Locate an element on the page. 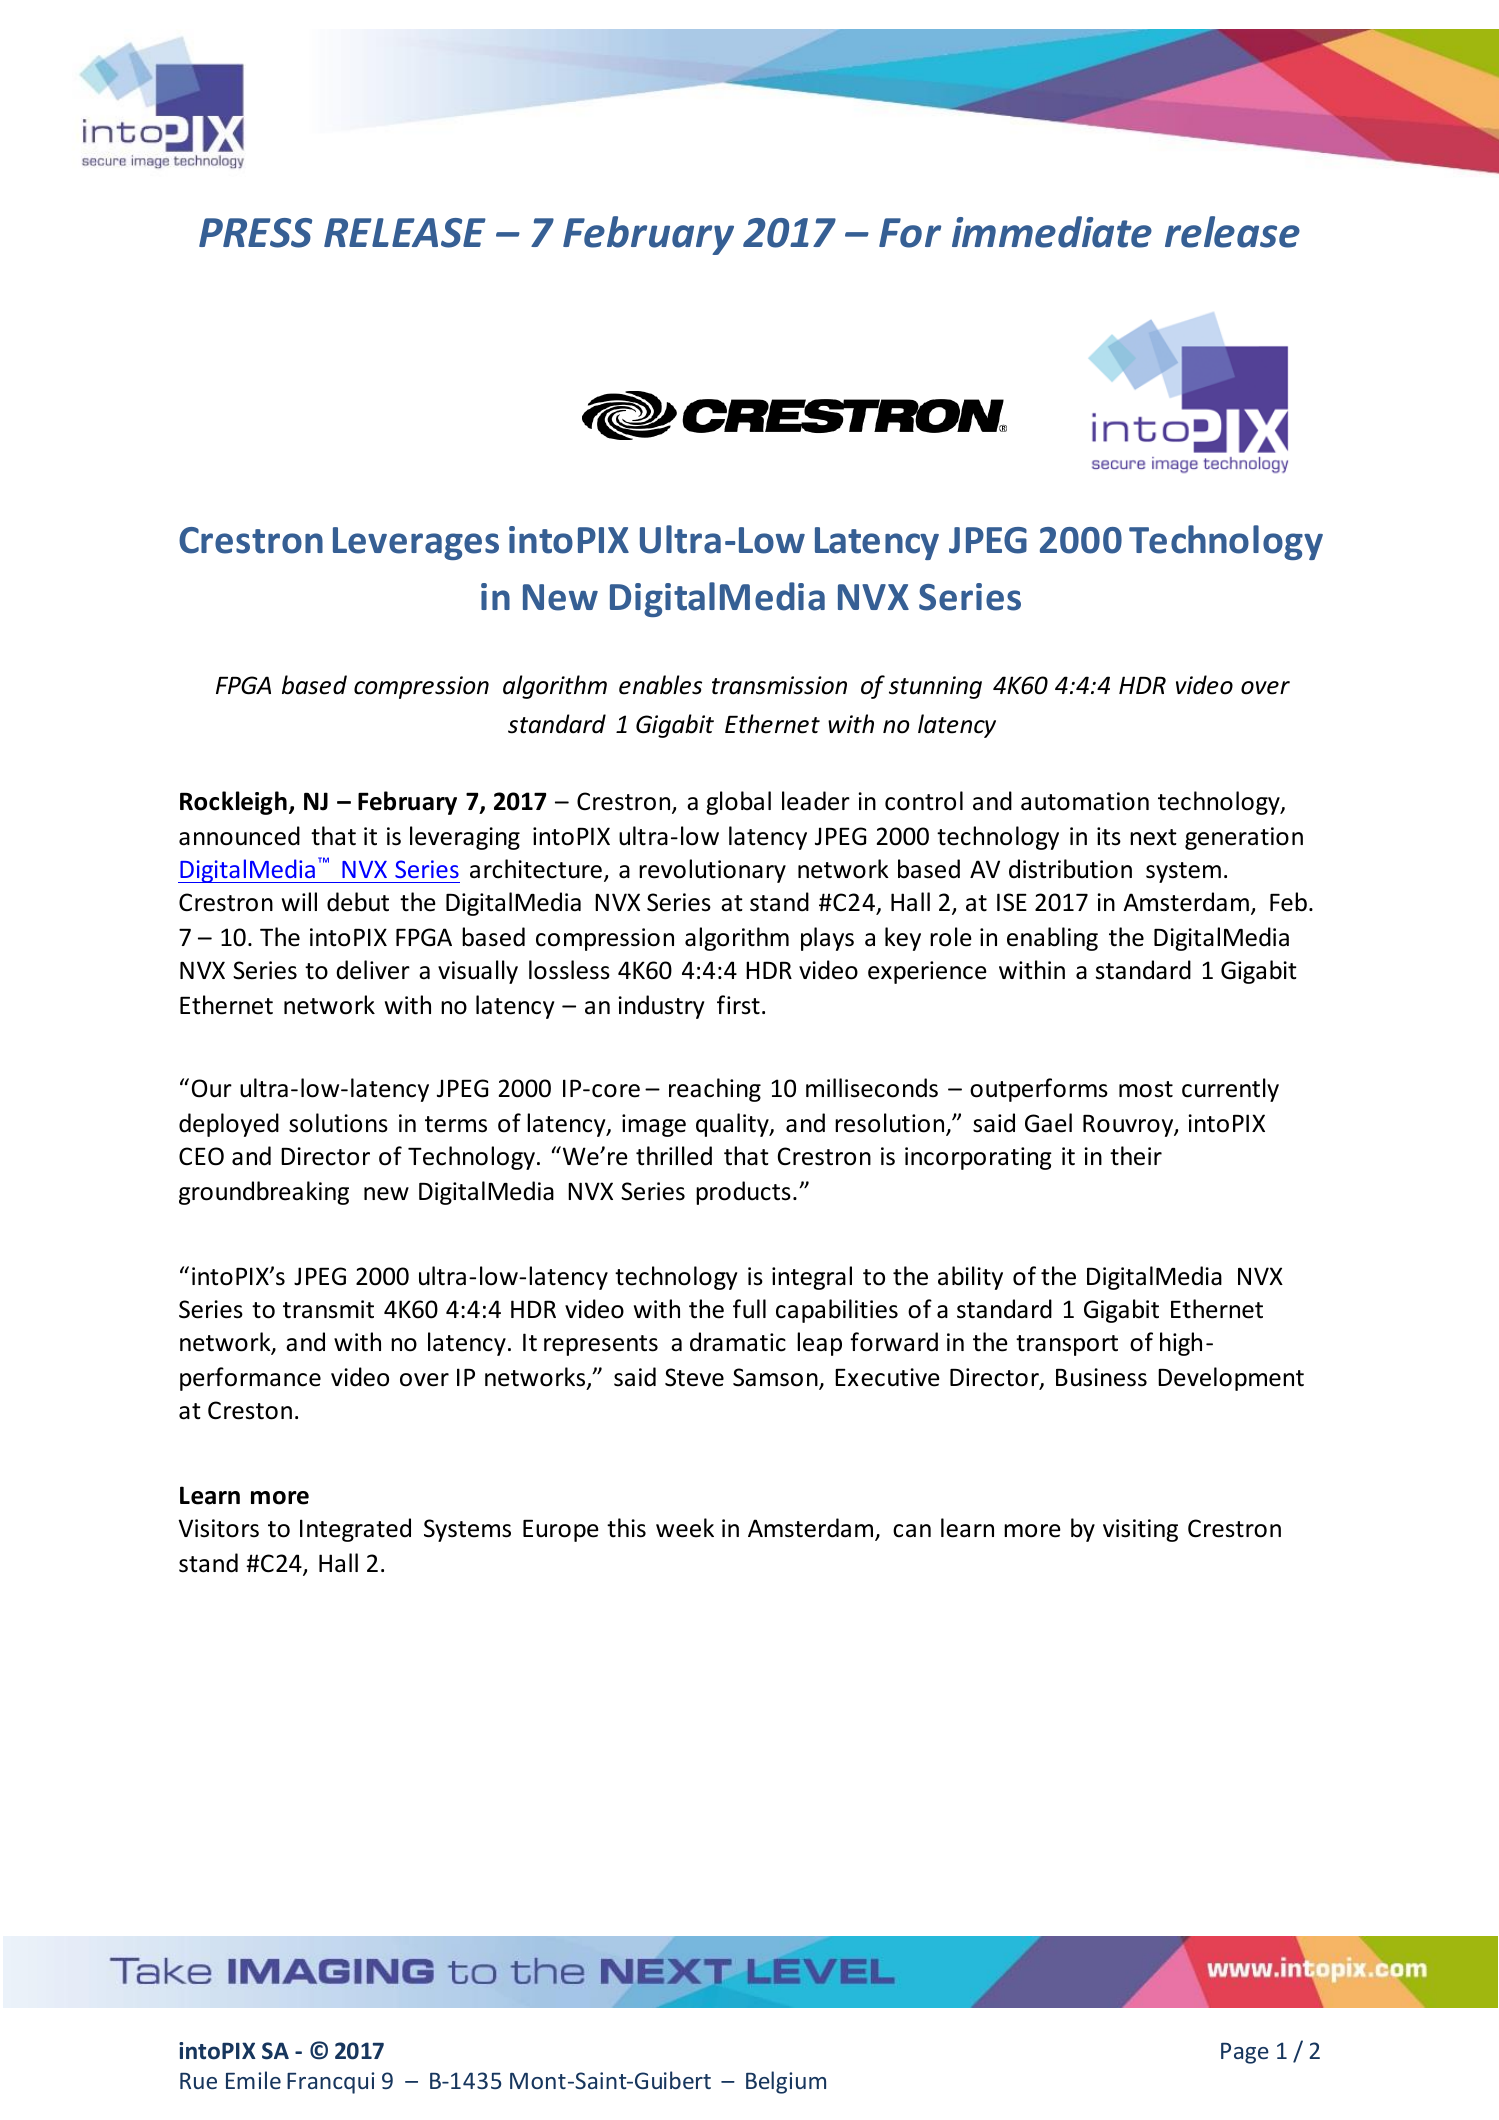  quality is located at coordinates (733, 1125).
